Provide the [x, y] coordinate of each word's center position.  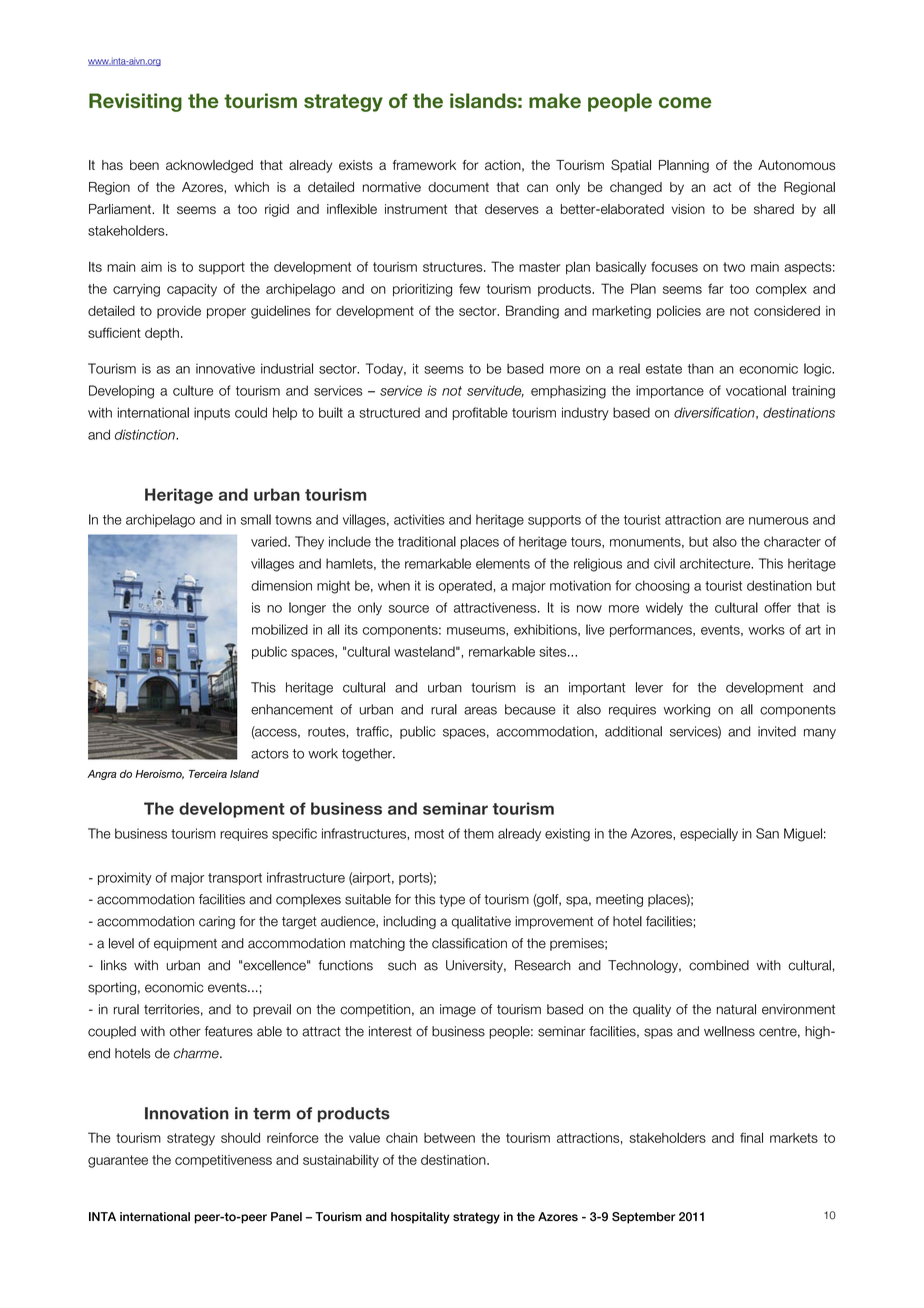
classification [469, 943]
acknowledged [209, 166]
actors [270, 754]
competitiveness [223, 1161]
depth [162, 334]
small [256, 519]
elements [503, 563]
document [458, 187]
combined [719, 965]
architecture [716, 563]
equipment [185, 944]
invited [777, 731]
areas [480, 711]
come [685, 102]
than [700, 369]
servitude [495, 391]
